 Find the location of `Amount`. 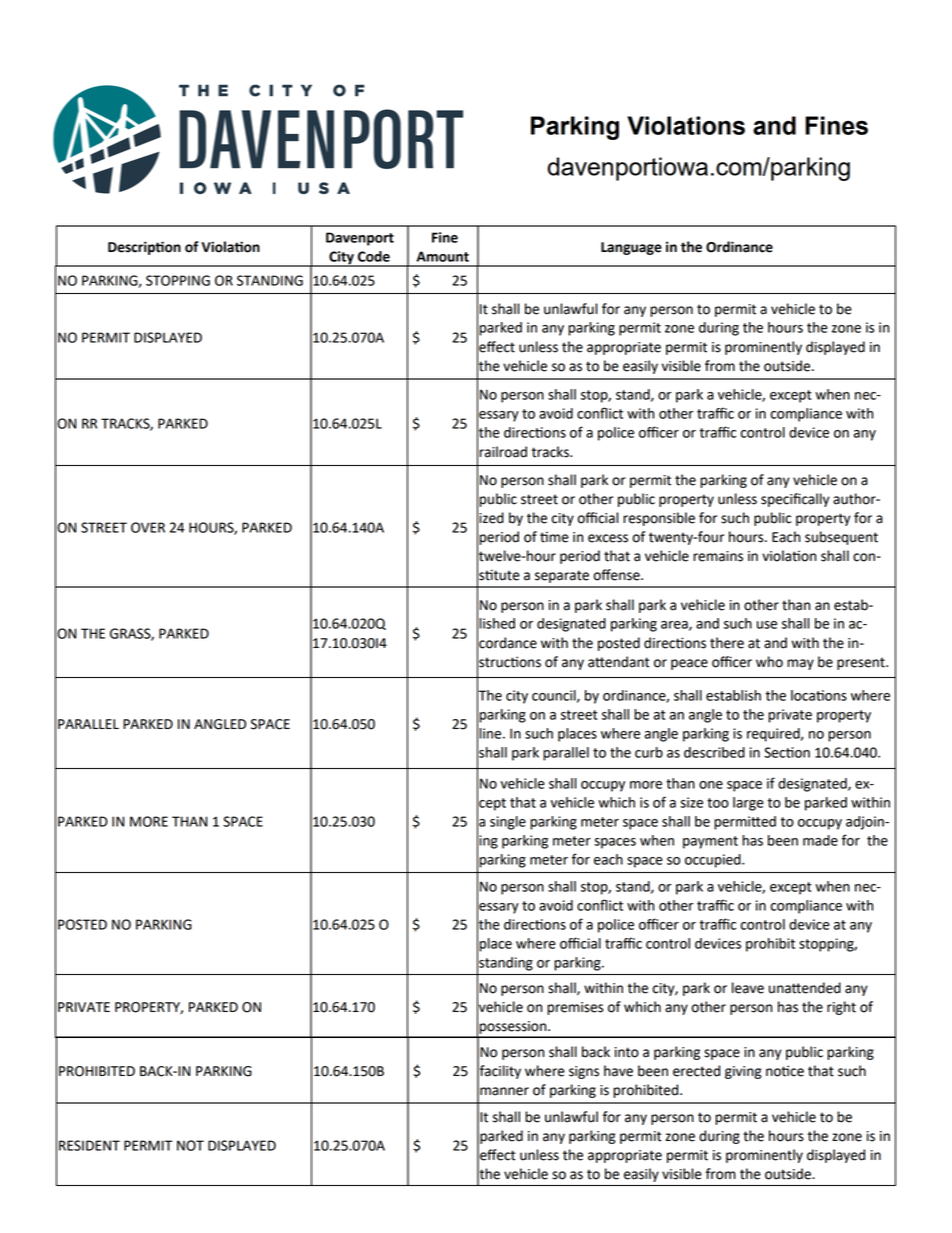

Amount is located at coordinates (442, 256).
